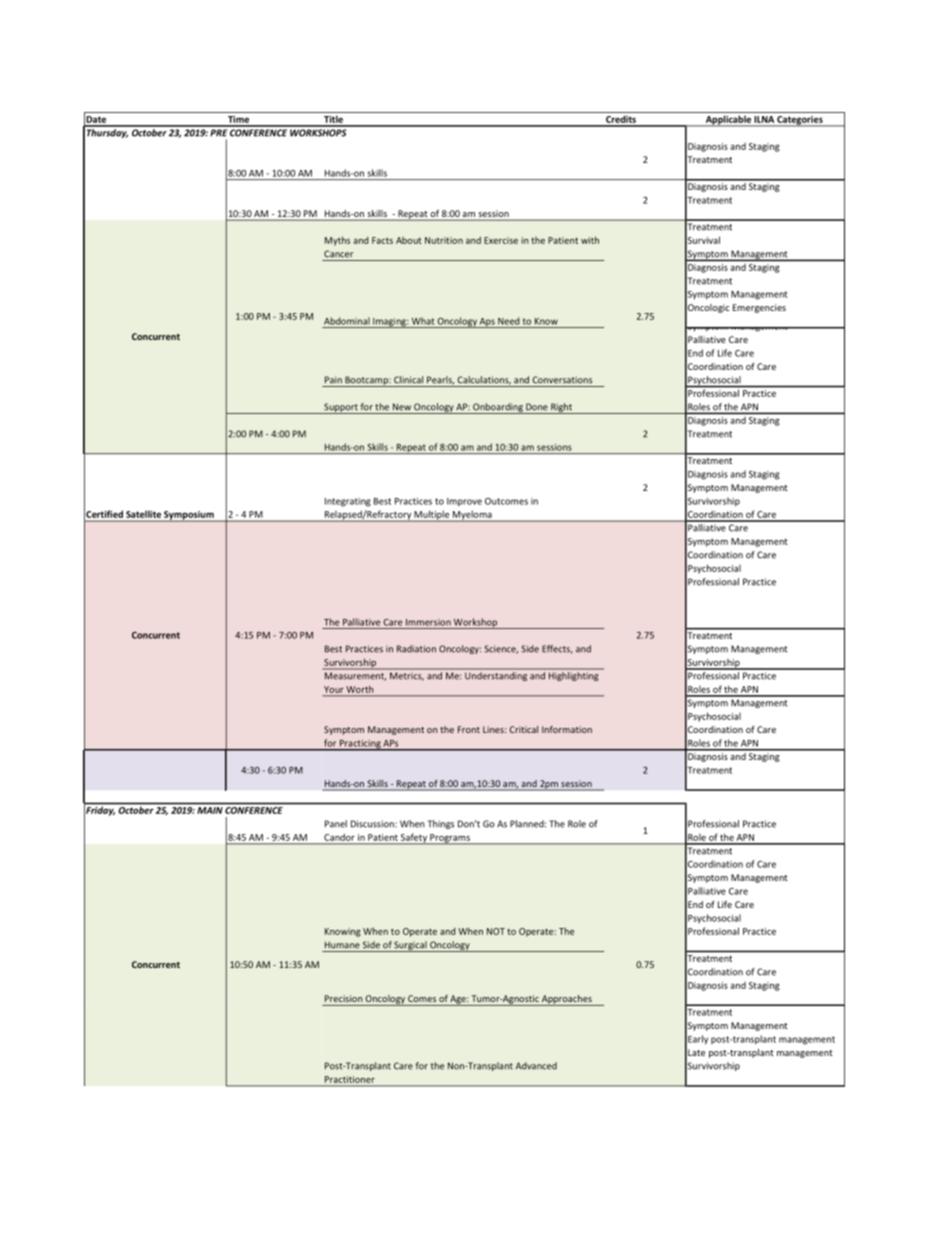 The image size is (952, 1233). I want to click on Immersion, so click(428, 622).
